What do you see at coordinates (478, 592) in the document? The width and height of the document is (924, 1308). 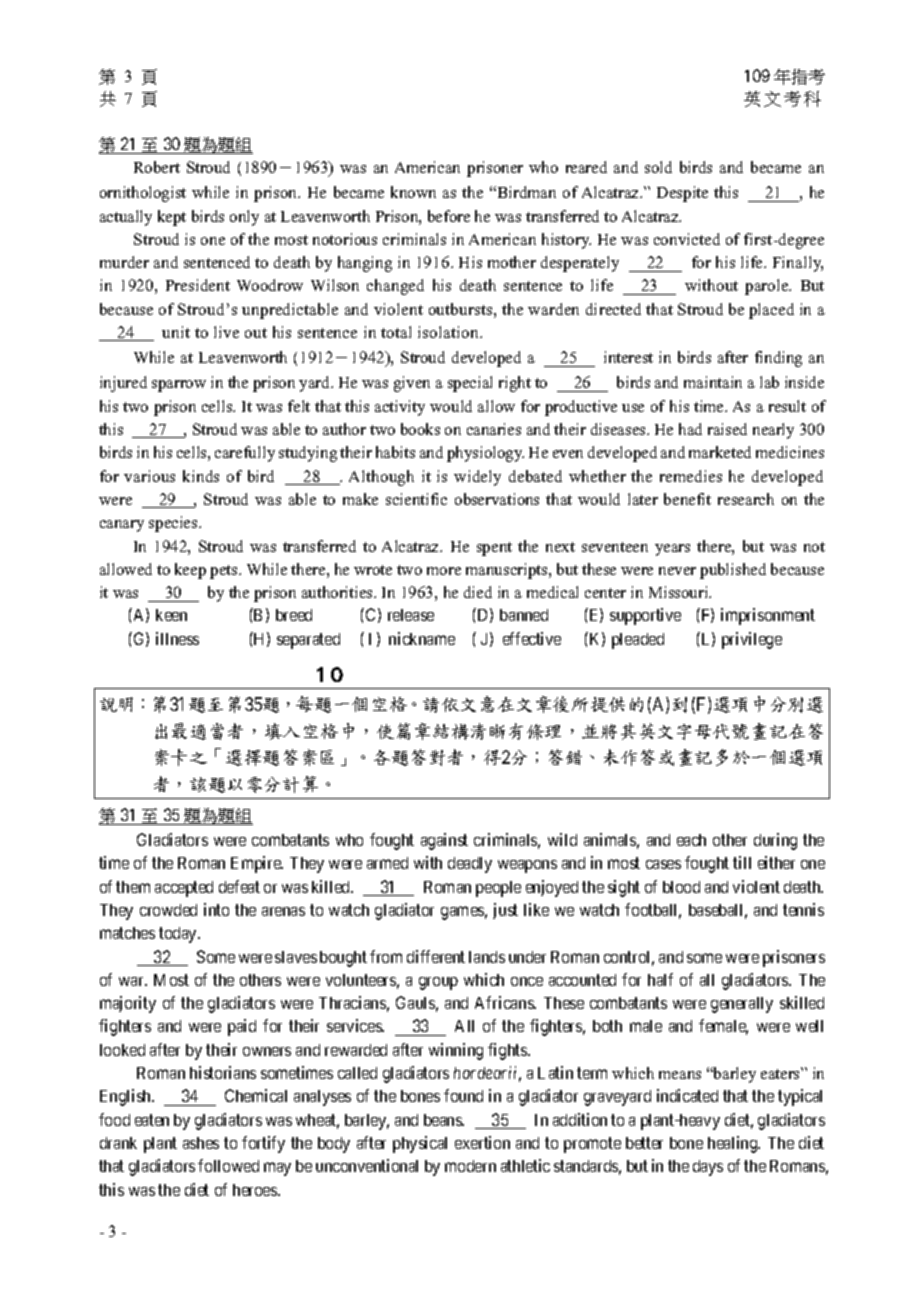 I see `died` at bounding box center [478, 592].
